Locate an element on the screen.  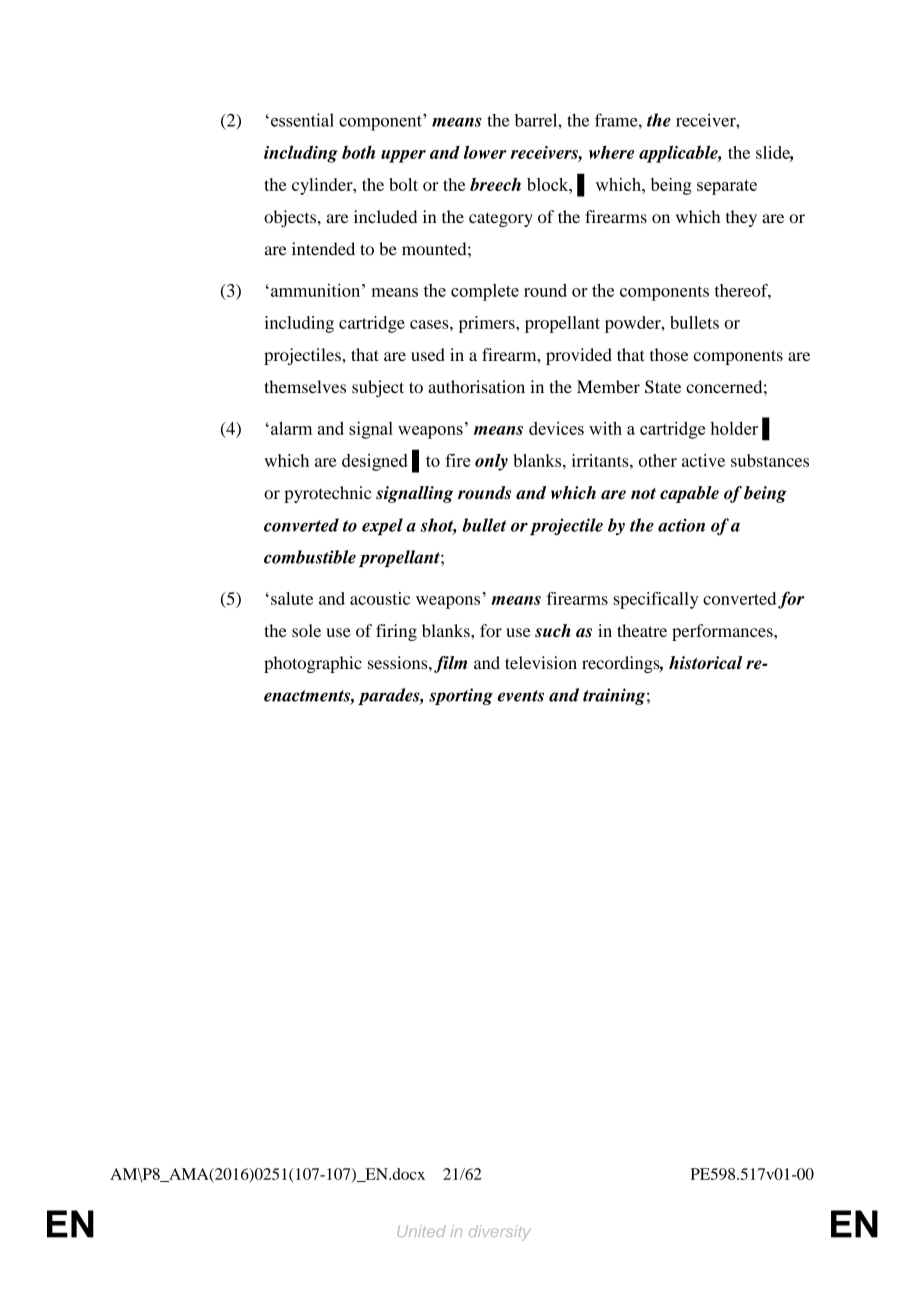
United is located at coordinates (421, 1231).
